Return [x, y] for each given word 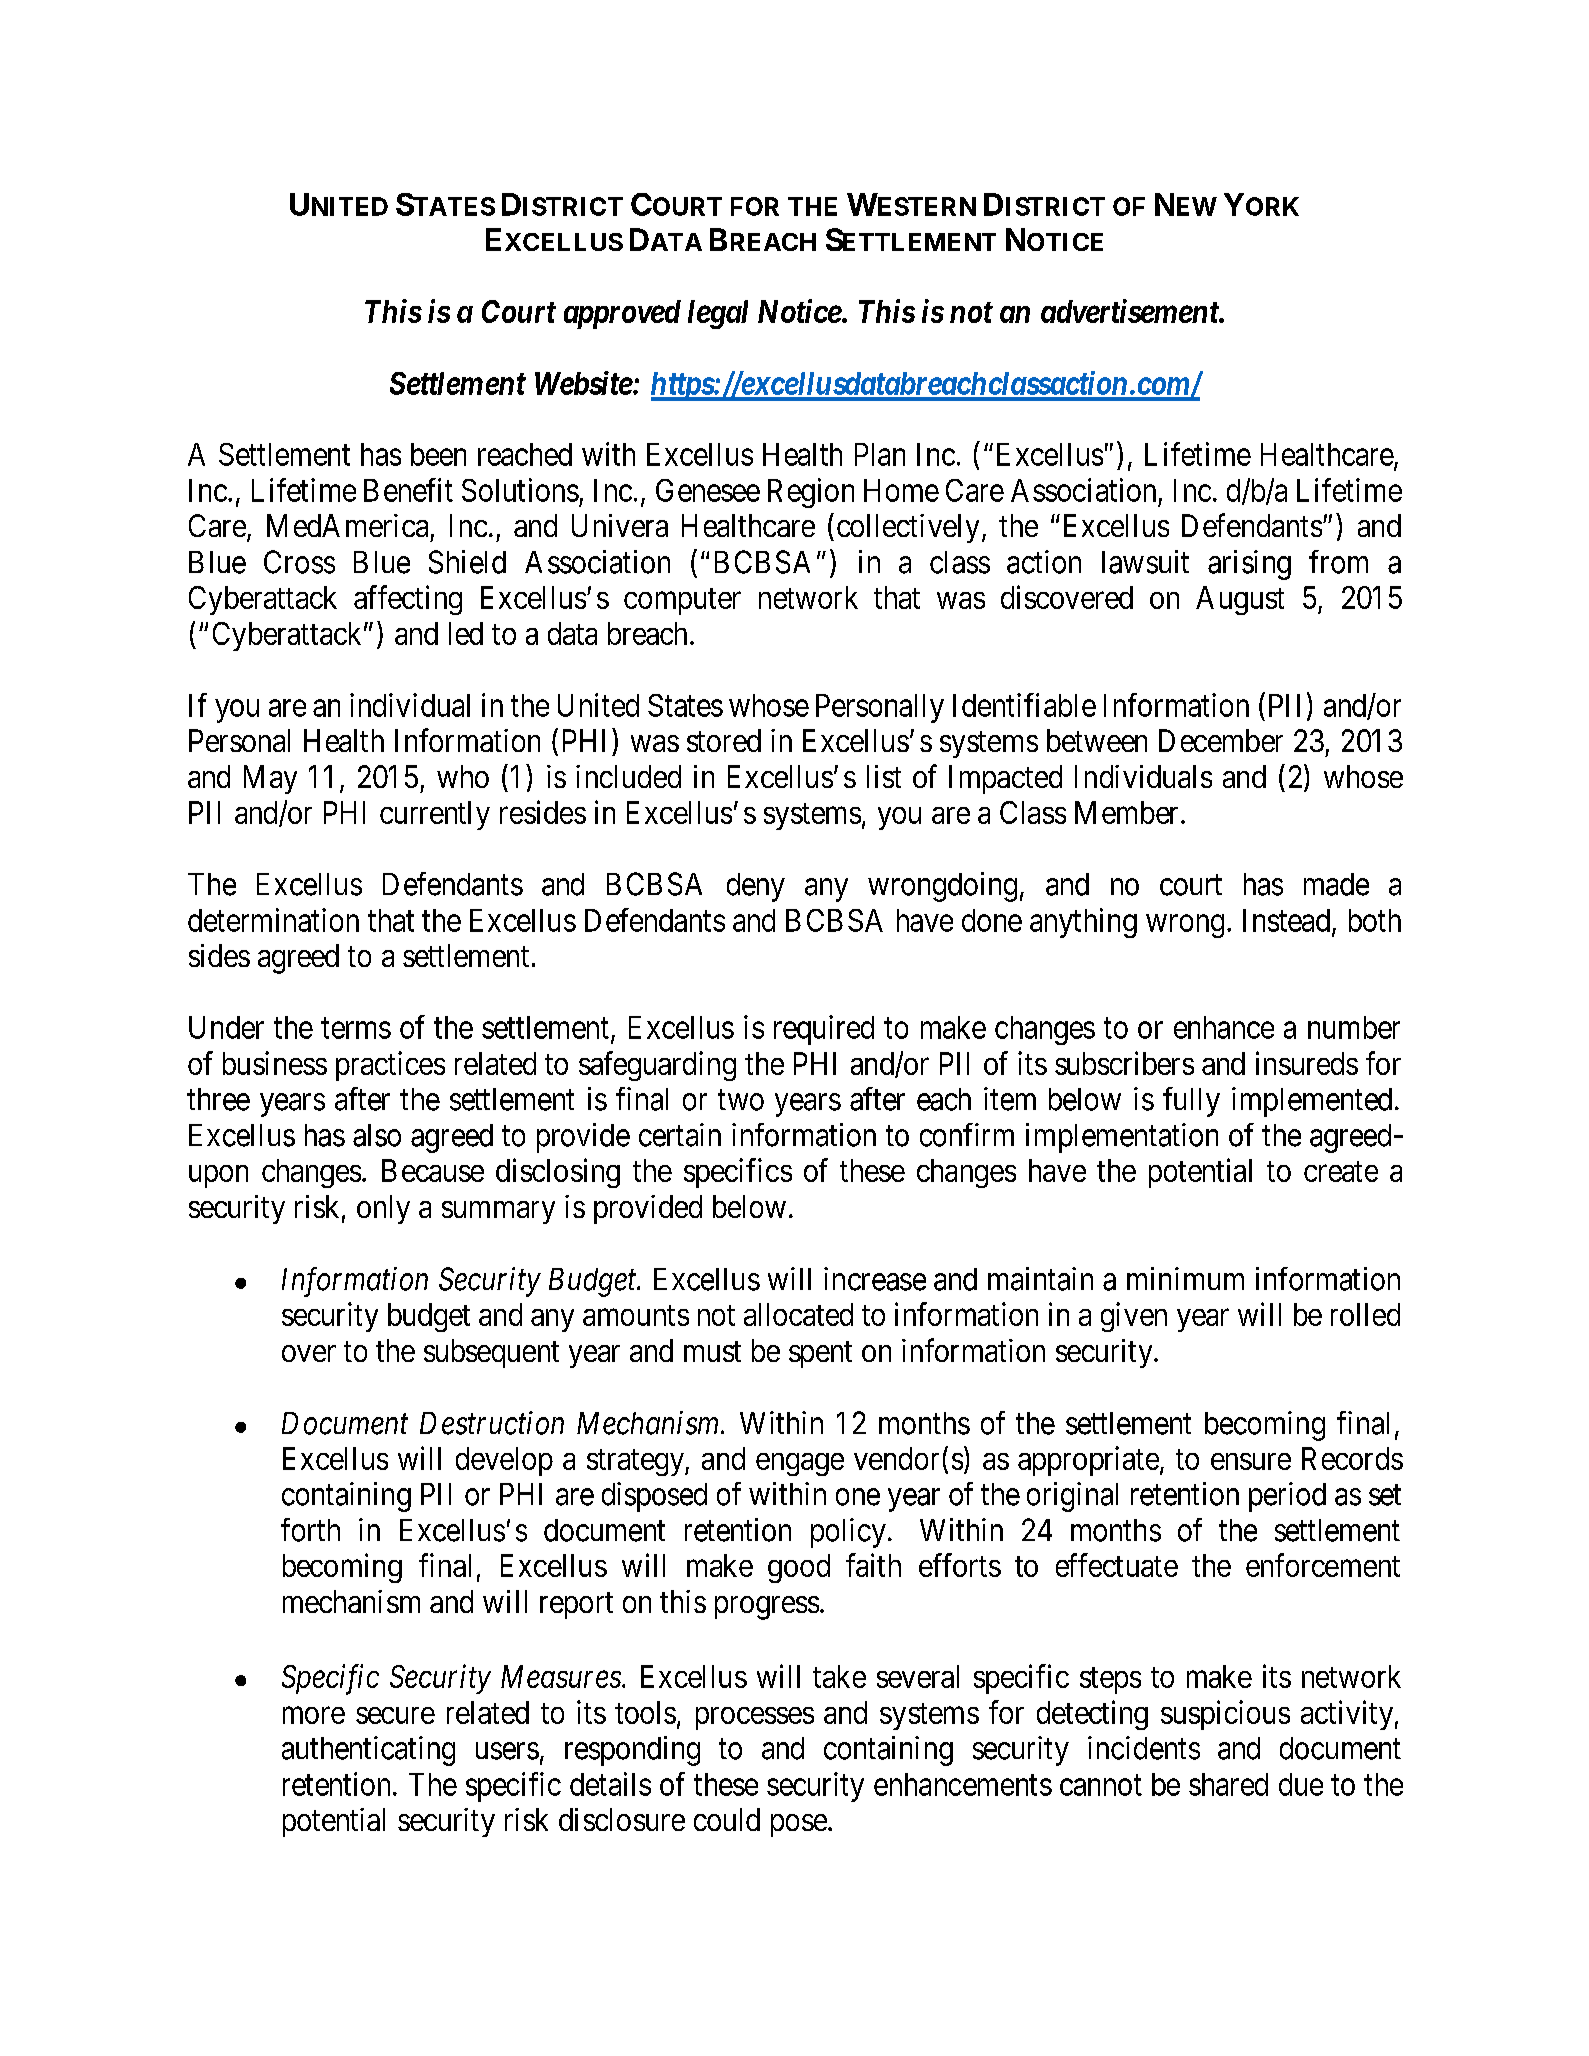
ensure [1251, 1461]
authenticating [368, 1751]
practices [390, 1066]
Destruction [492, 1423]
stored [724, 740]
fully [1191, 1102]
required [824, 1030]
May [270, 779]
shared [1228, 1784]
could [727, 1819]
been [438, 454]
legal [718, 314]
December [1221, 740]
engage [800, 1464]
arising [1249, 565]
